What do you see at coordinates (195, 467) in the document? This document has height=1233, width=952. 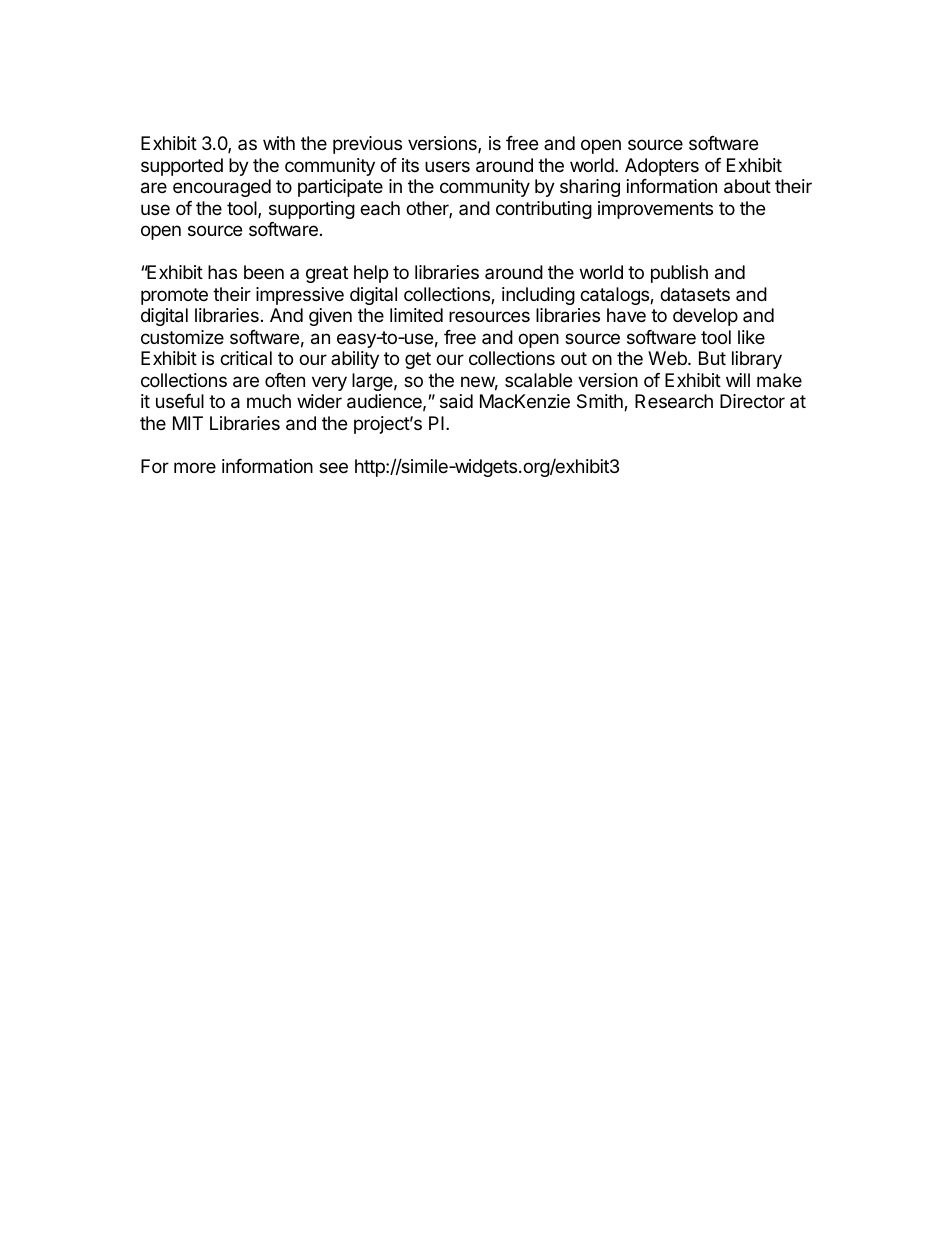 I see `more` at bounding box center [195, 467].
